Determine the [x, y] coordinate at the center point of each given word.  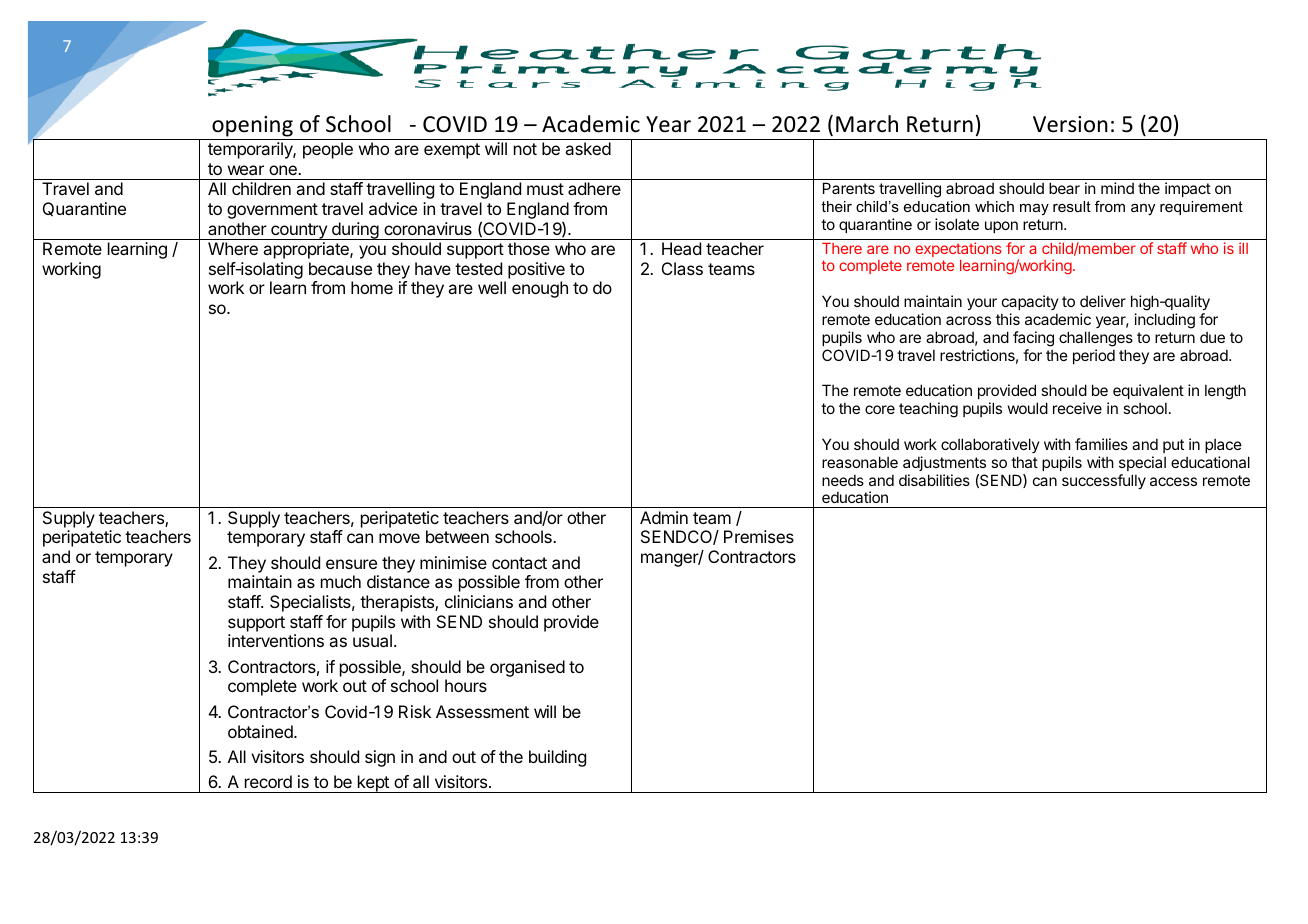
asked [588, 148]
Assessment [482, 711]
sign [380, 758]
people [328, 150]
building [557, 758]
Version [1070, 124]
